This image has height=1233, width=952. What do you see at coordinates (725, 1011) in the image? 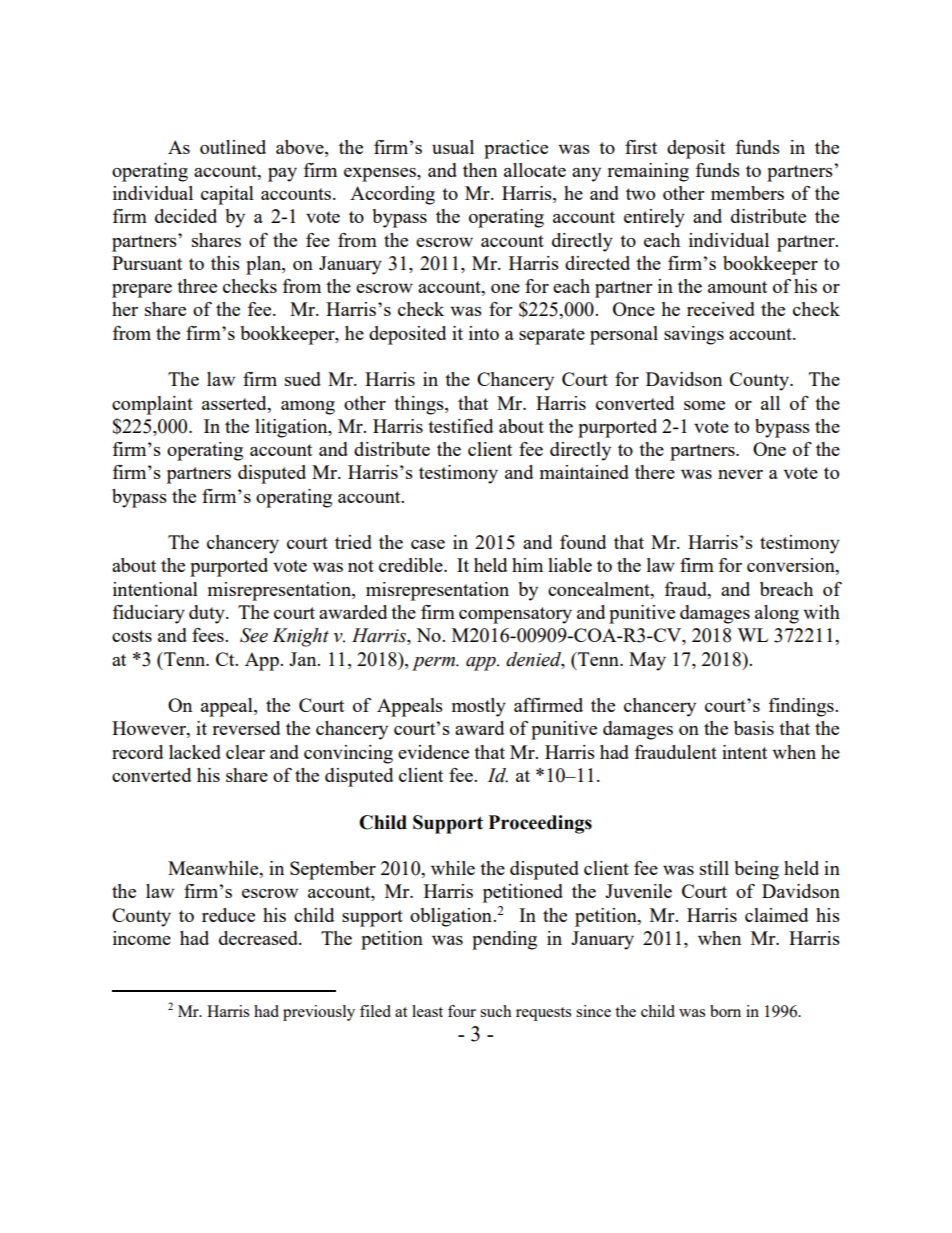
I see `born` at bounding box center [725, 1011].
